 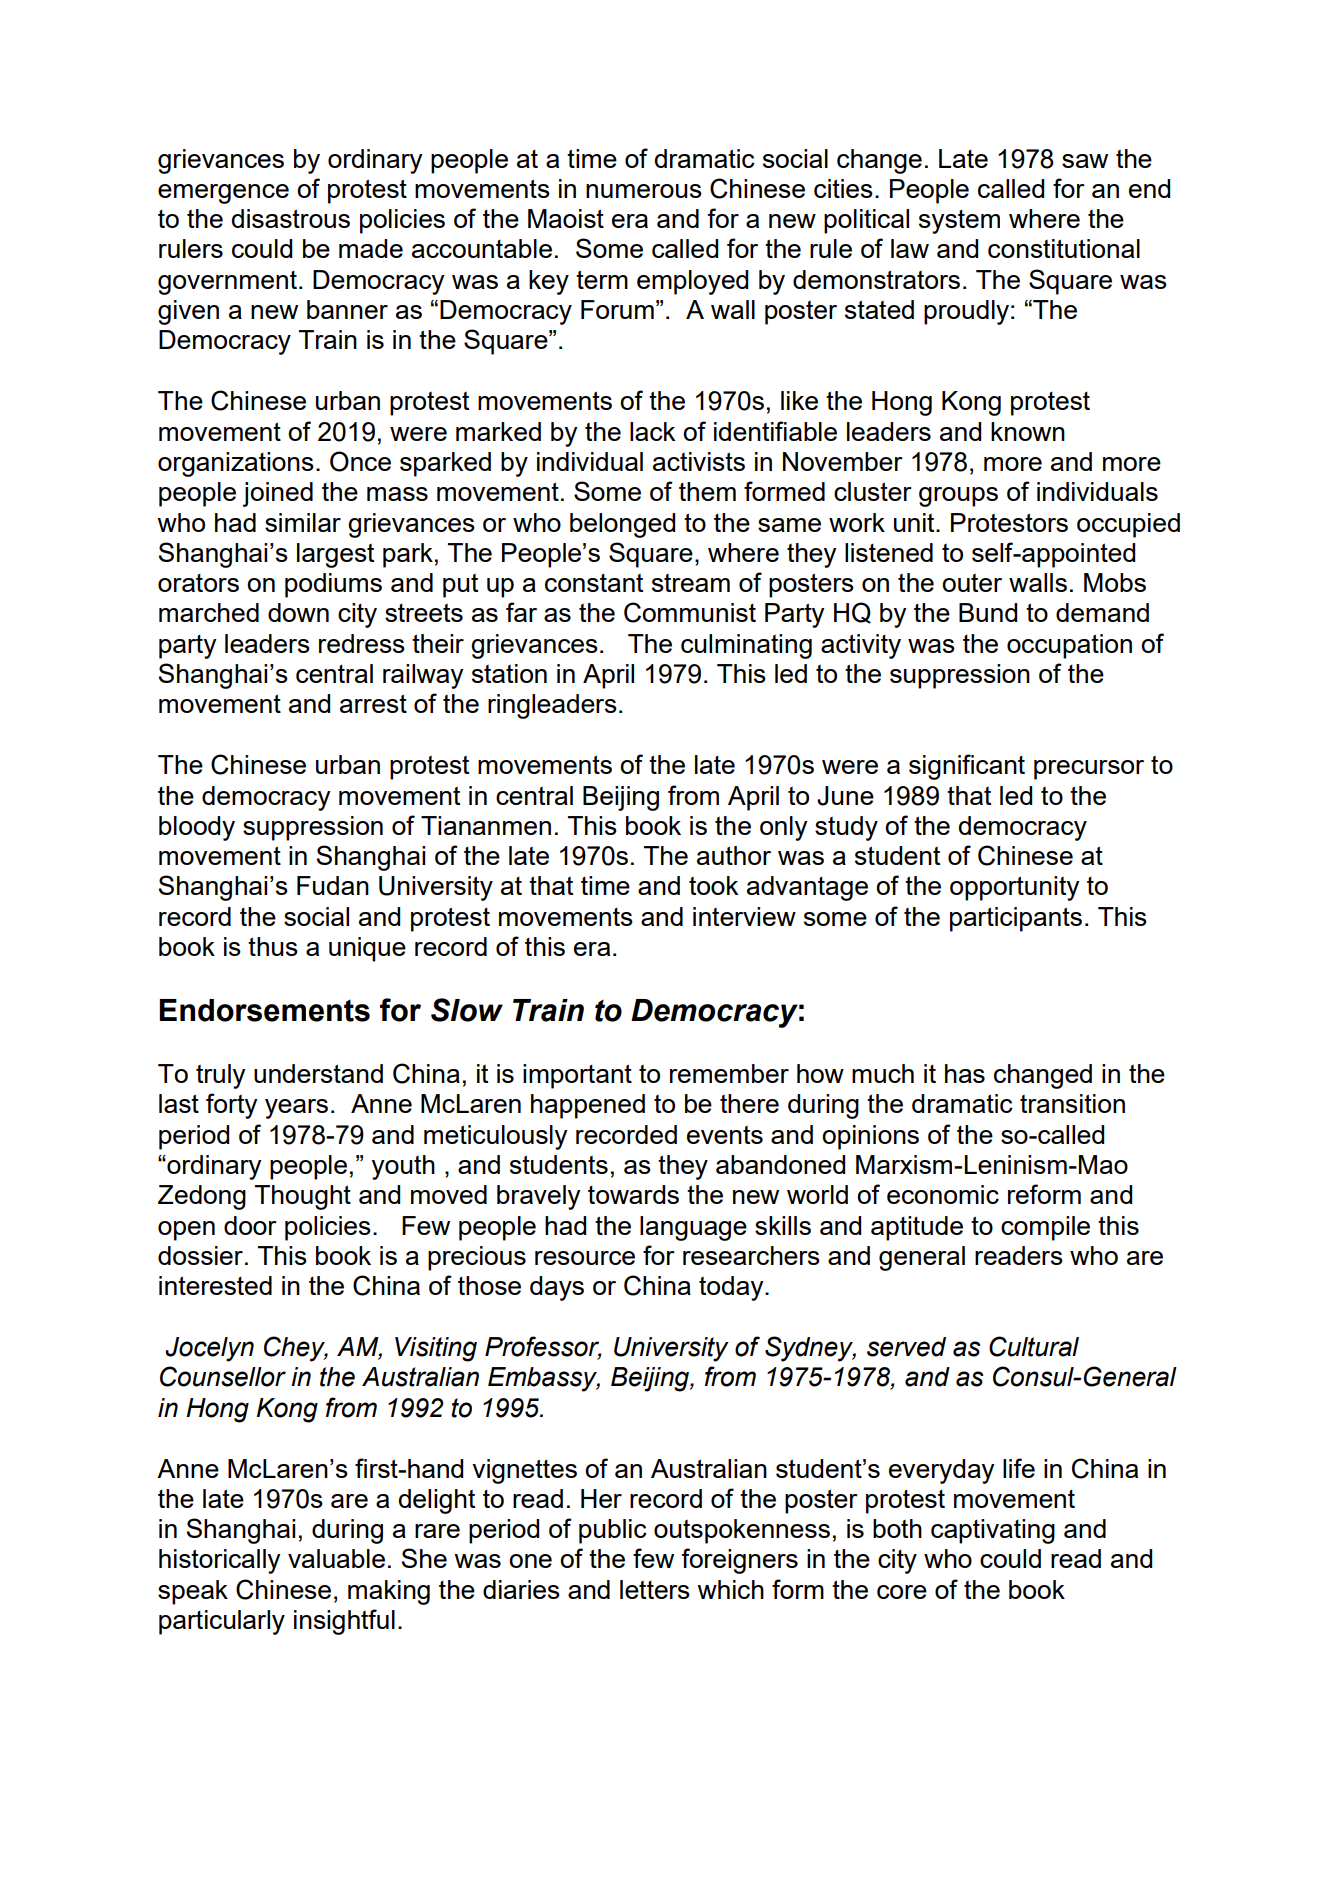 What do you see at coordinates (336, 1558) in the screenshot?
I see `valuable` at bounding box center [336, 1558].
